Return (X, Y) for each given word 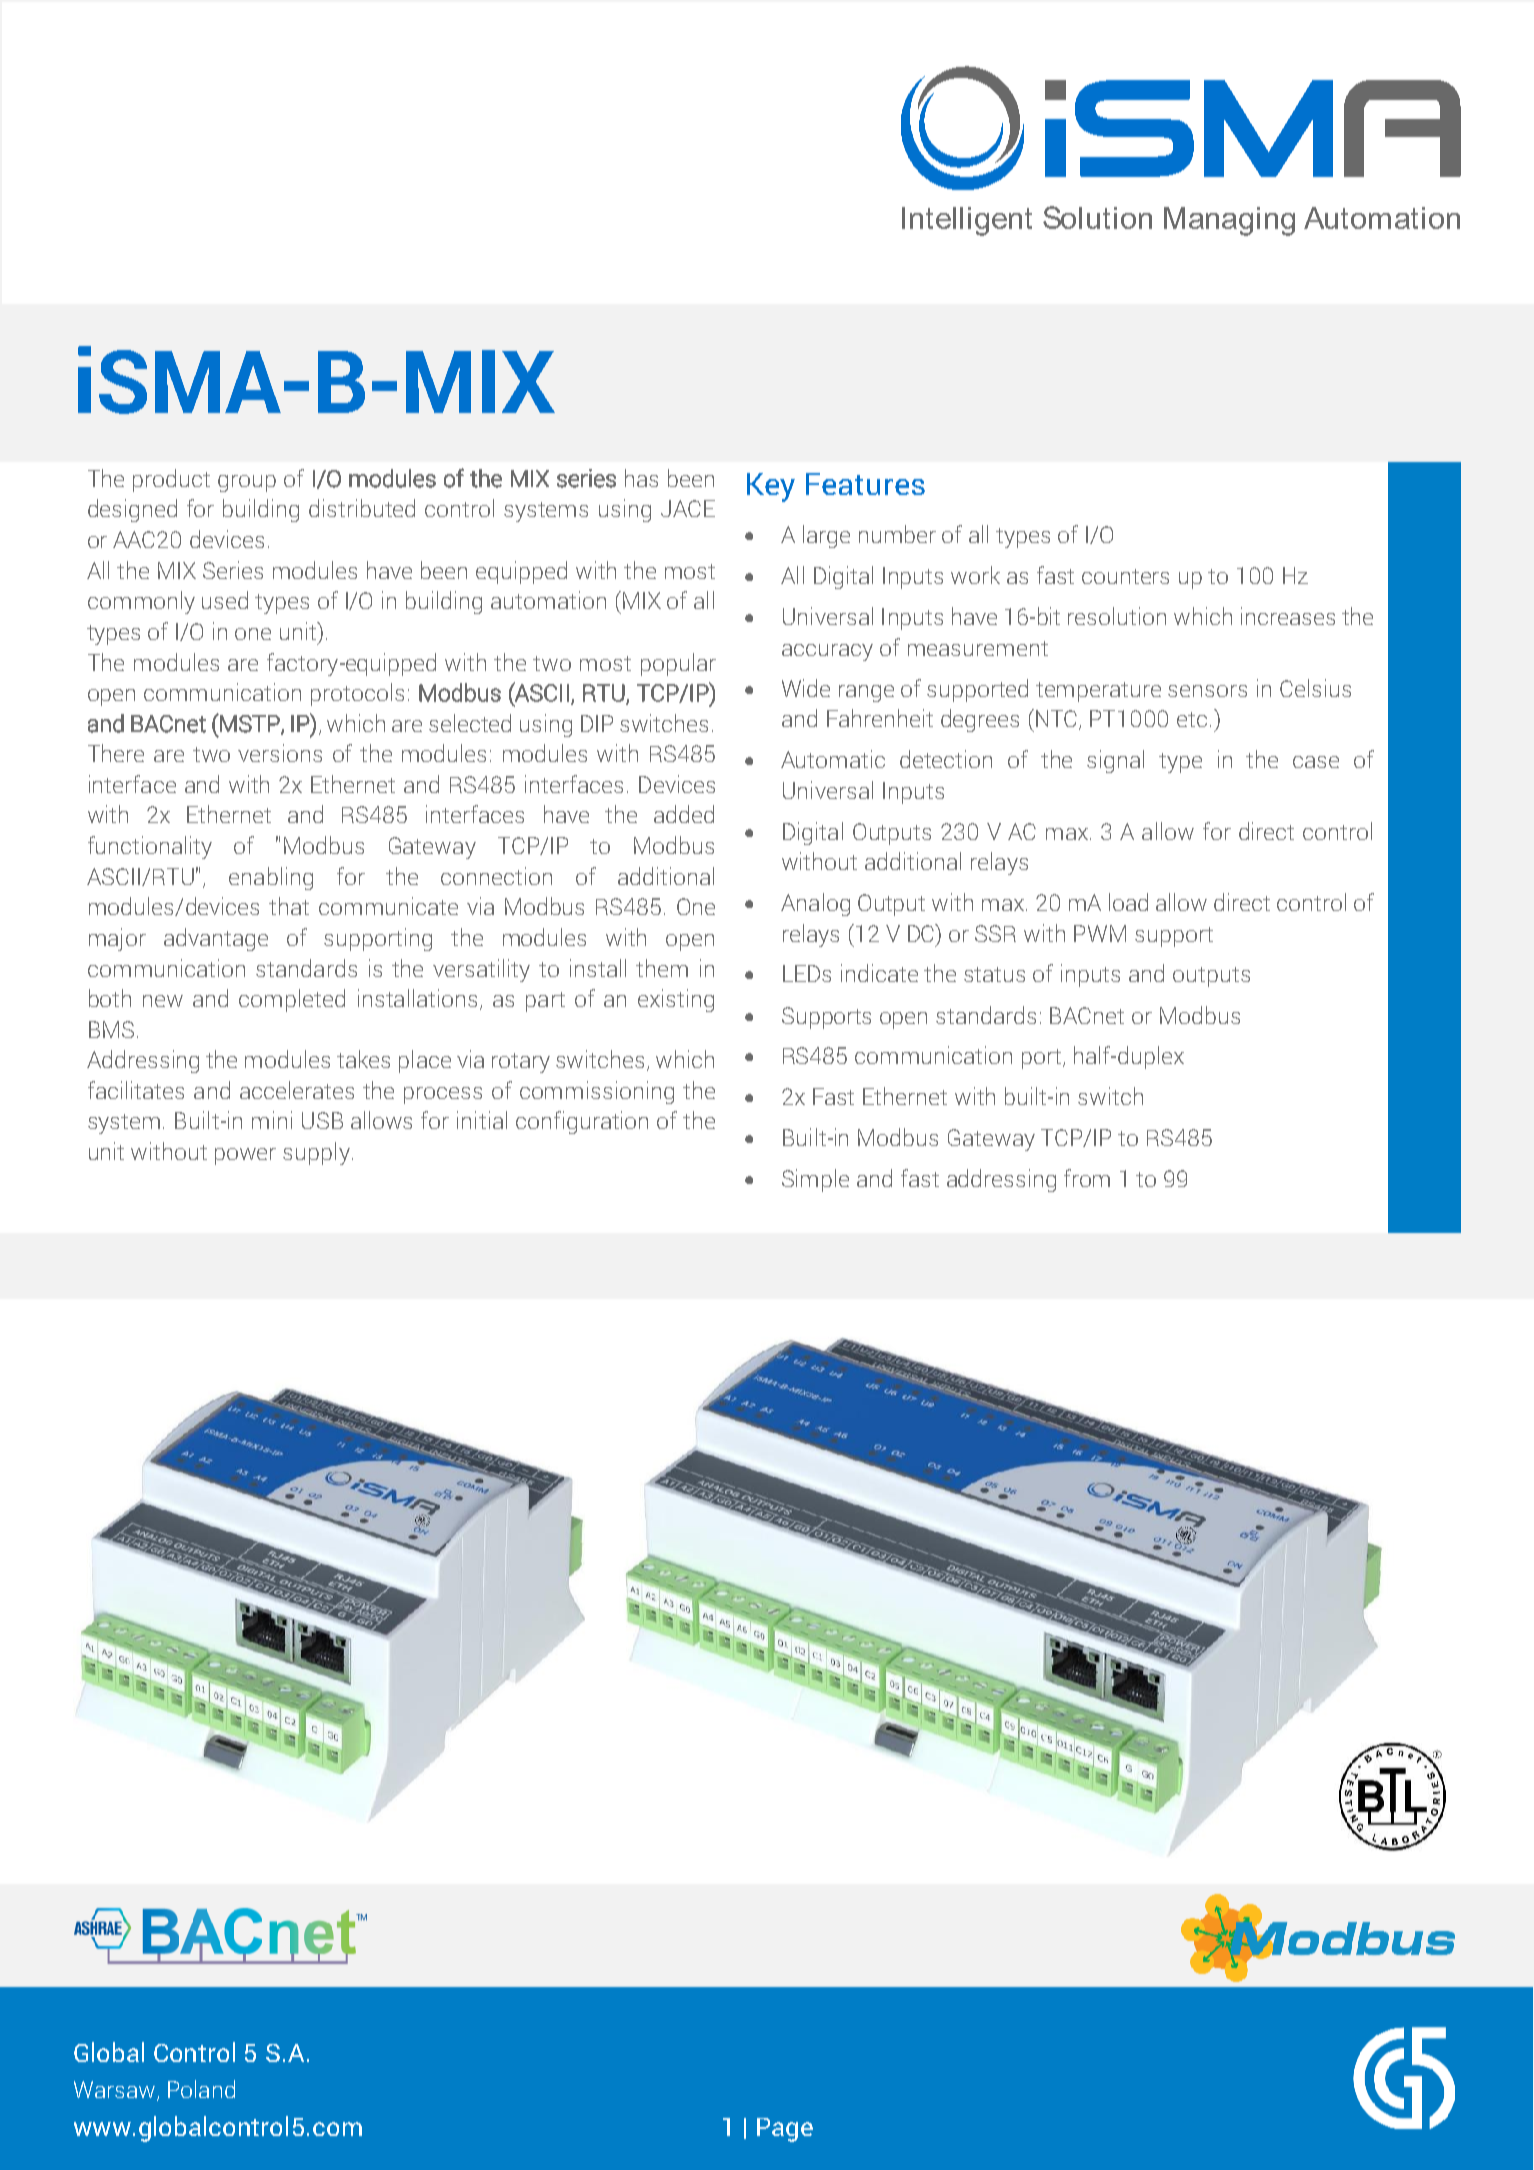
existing (676, 1000)
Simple (815, 1180)
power (245, 1156)
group (247, 483)
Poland (201, 2089)
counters (1125, 576)
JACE (688, 508)
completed (292, 1000)
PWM (1100, 933)
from (1087, 1178)
